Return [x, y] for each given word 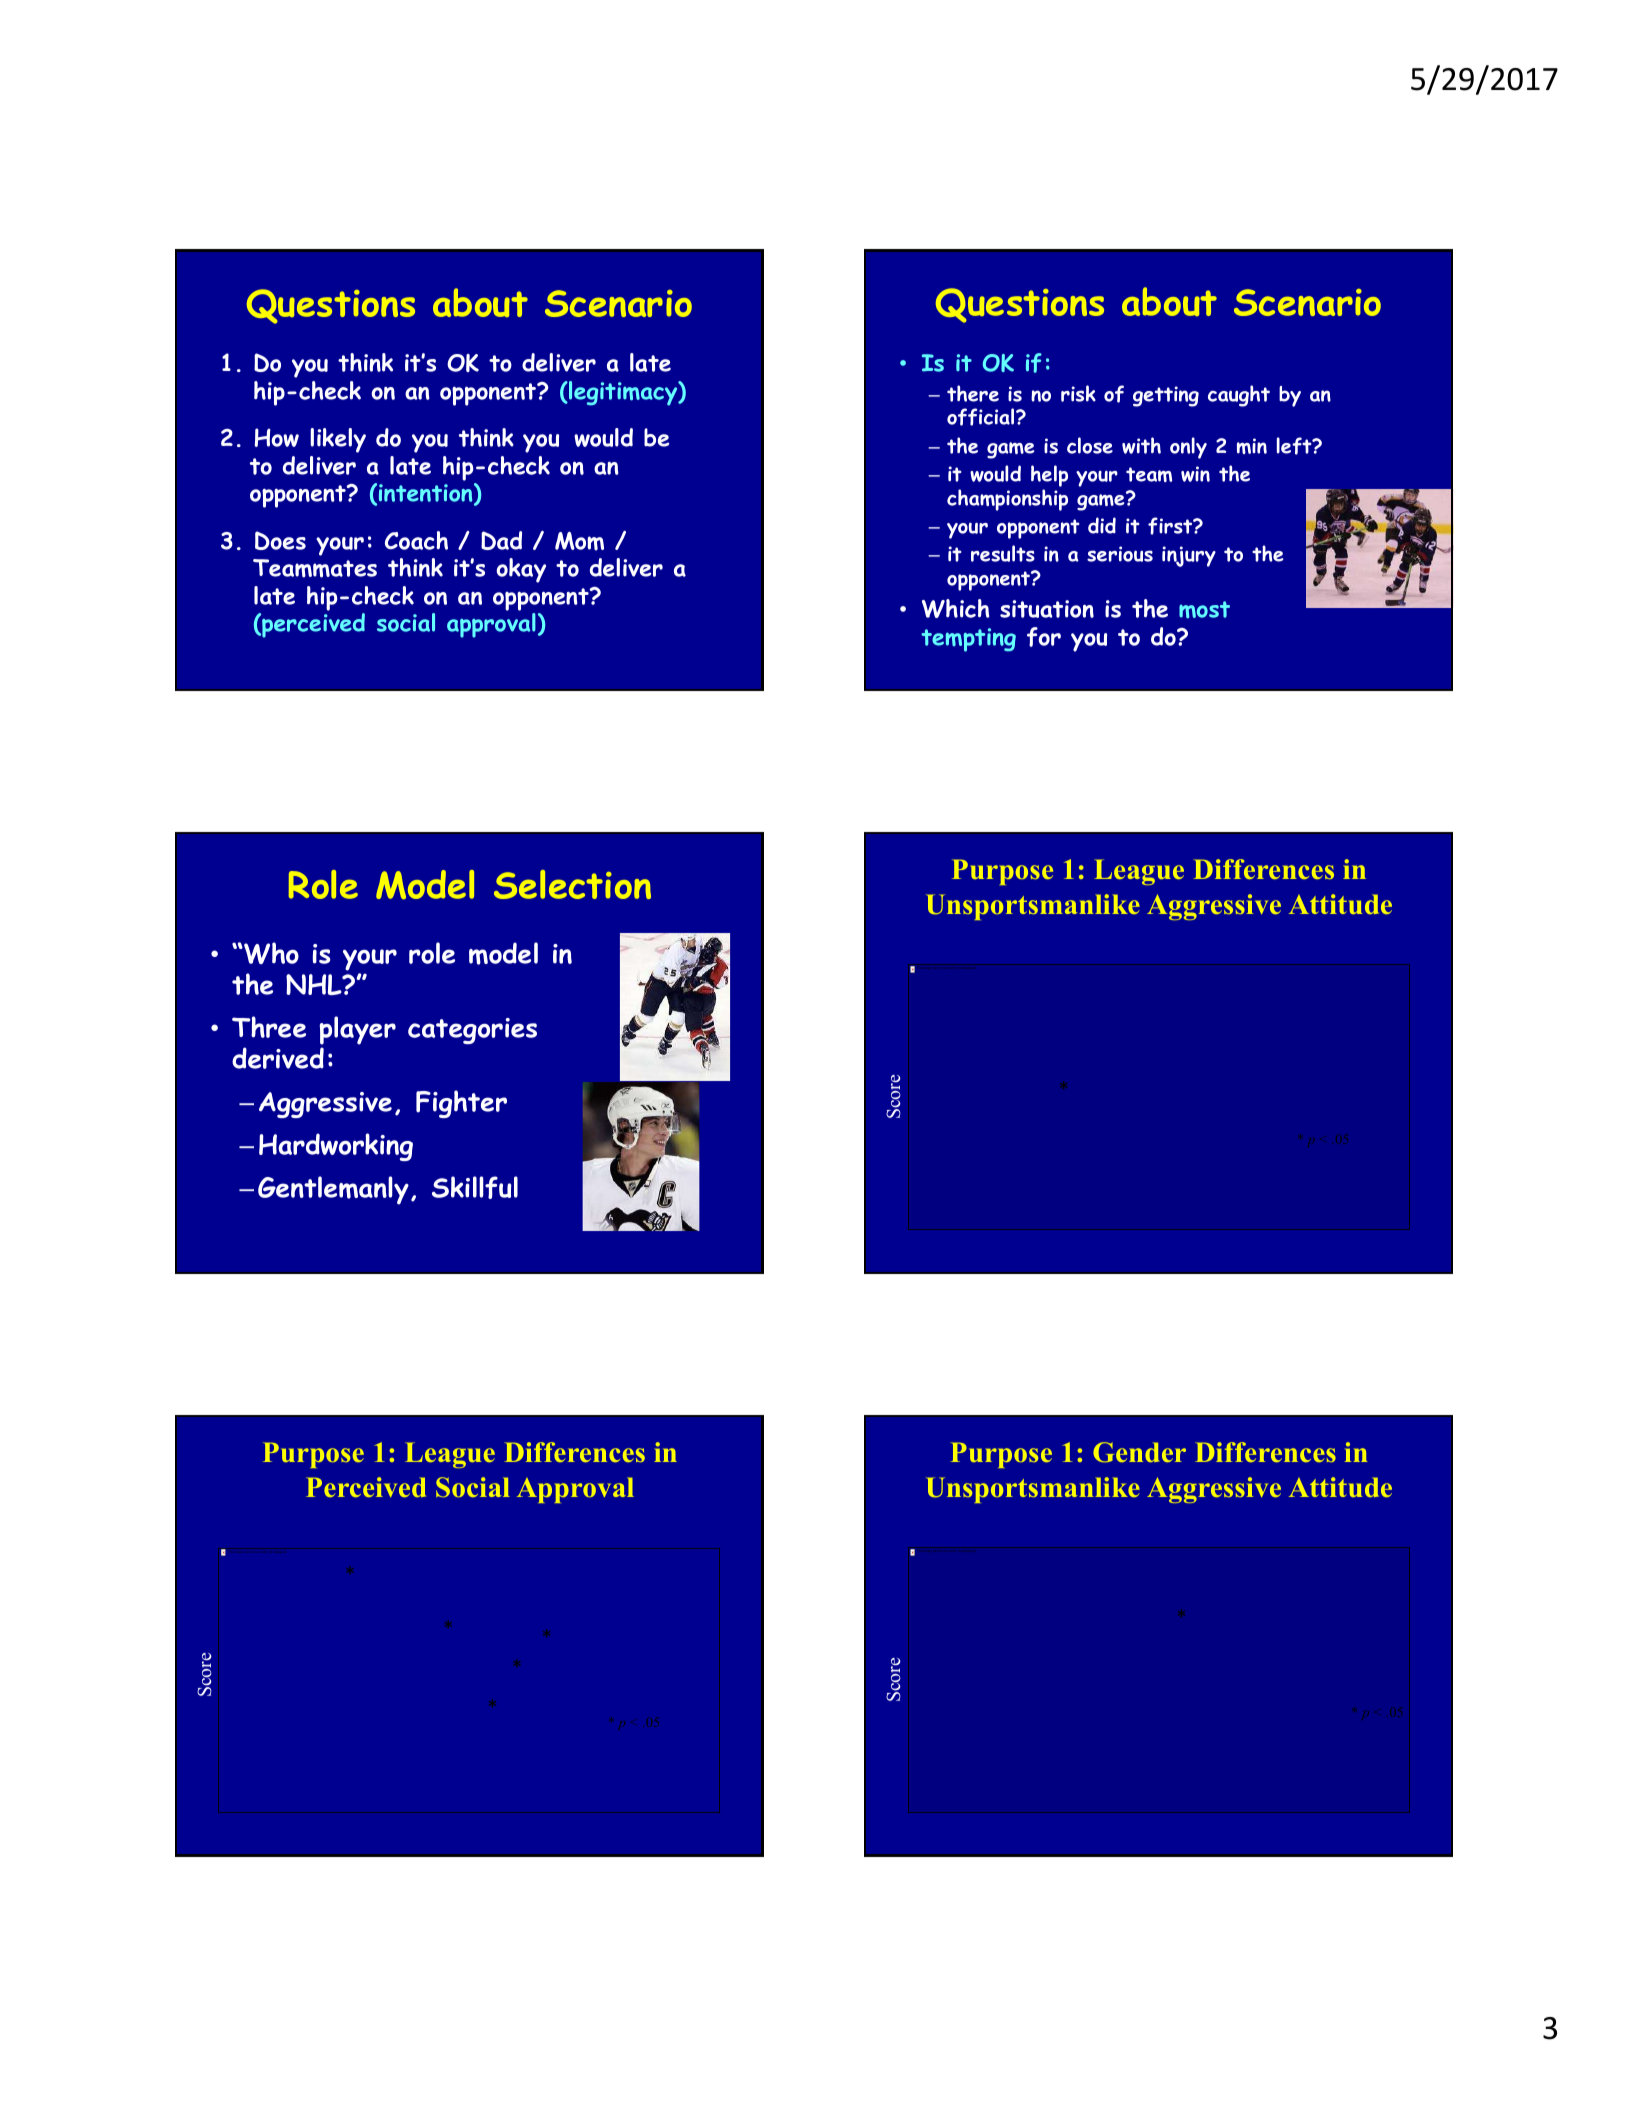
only [1188, 448]
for [1044, 637]
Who [270, 953]
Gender [1139, 1452]
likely [338, 440]
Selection [572, 884]
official [980, 417]
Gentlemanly [333, 1190]
